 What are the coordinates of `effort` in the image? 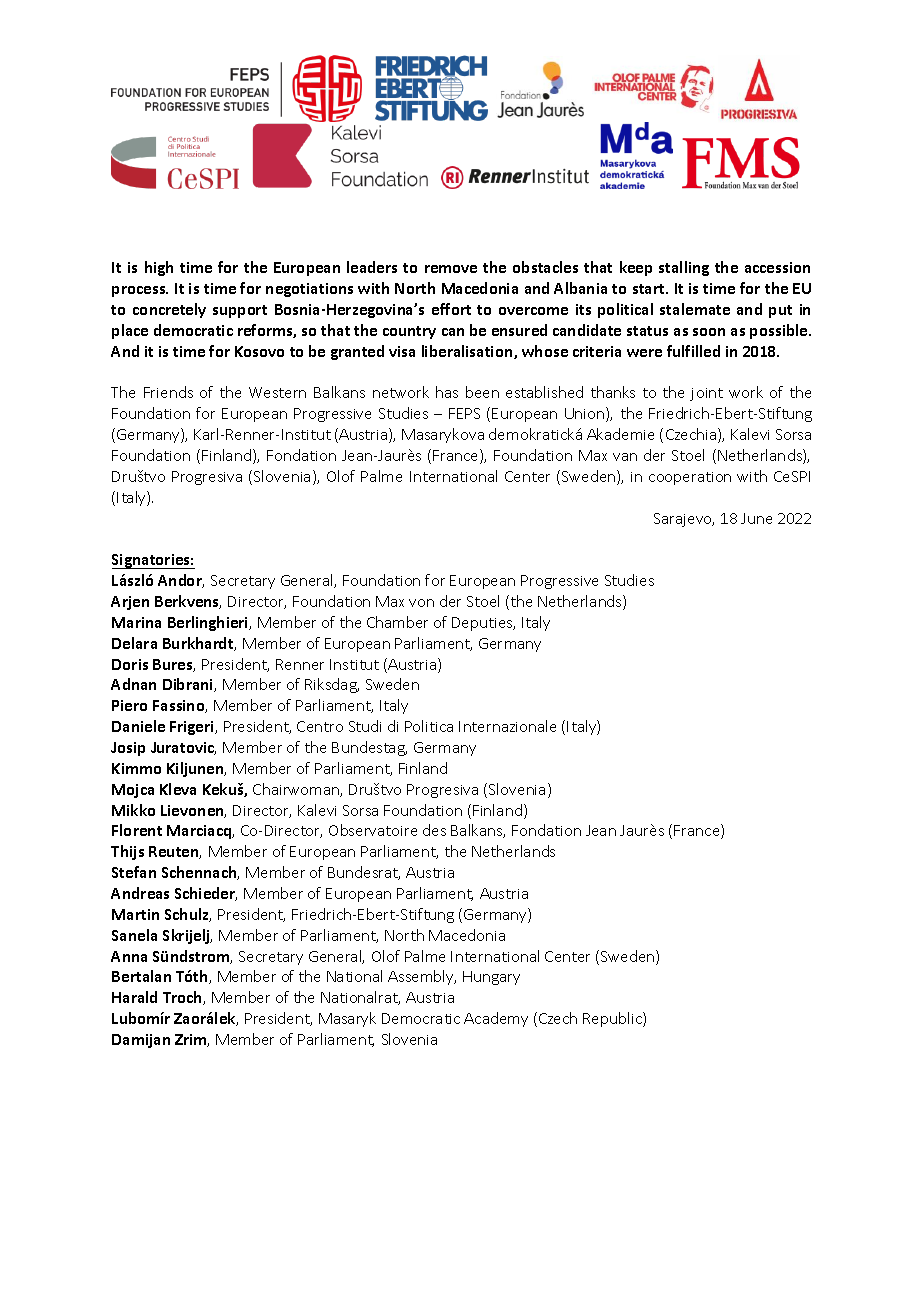 It's located at (451, 309).
